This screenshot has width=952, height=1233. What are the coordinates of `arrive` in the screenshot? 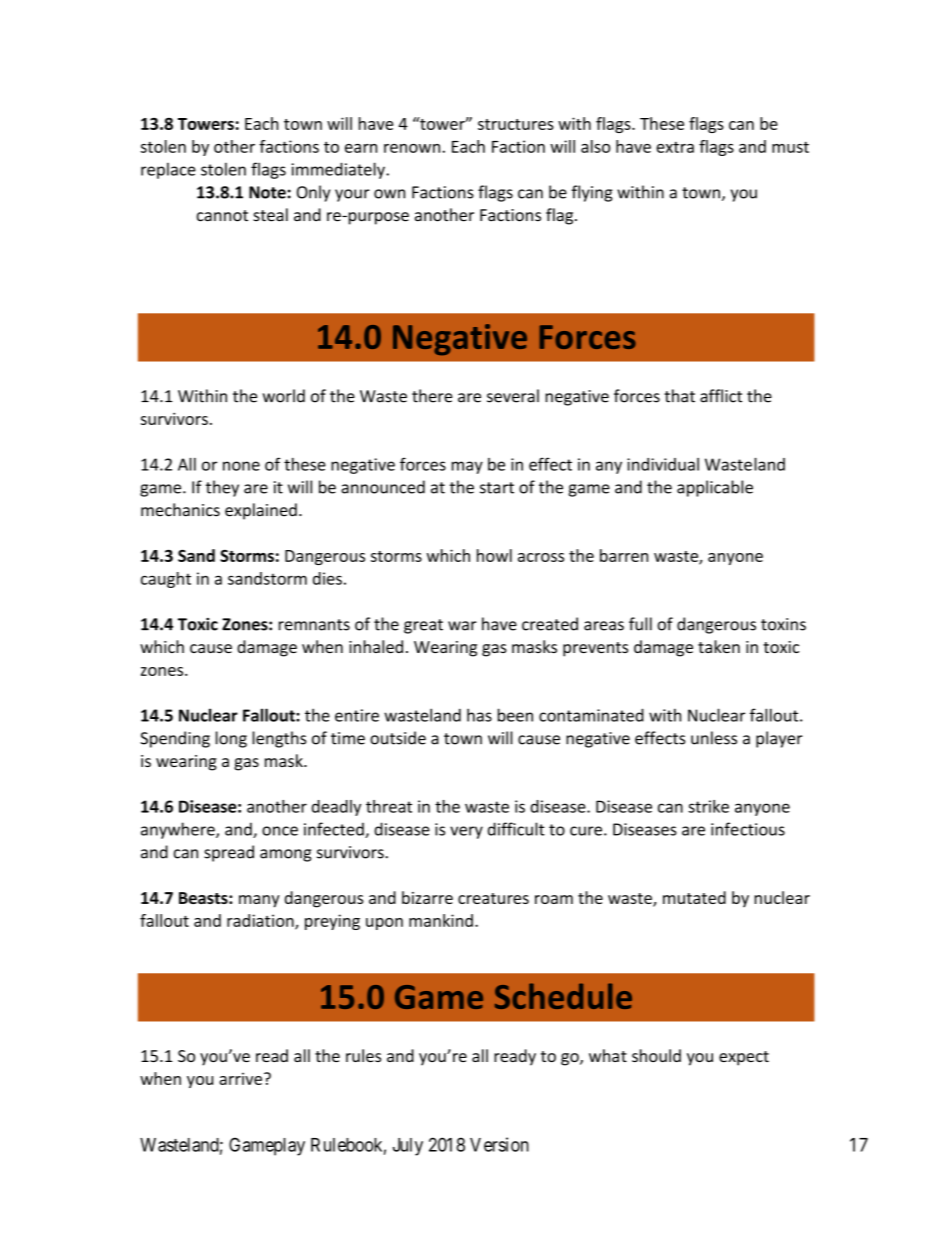 It's located at (240, 1079).
